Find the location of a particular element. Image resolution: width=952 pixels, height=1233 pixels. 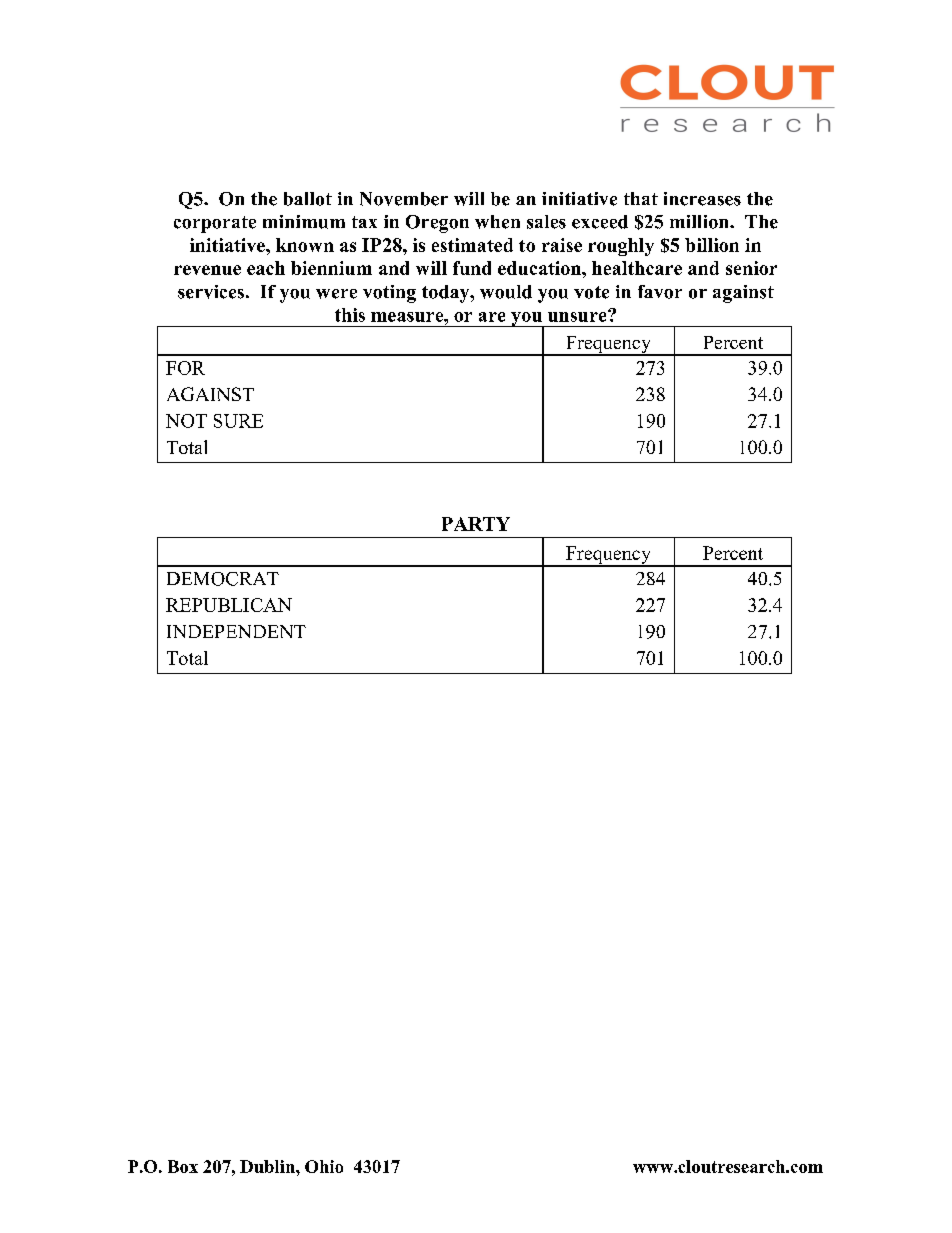

REPUBLICAN is located at coordinates (229, 605).
